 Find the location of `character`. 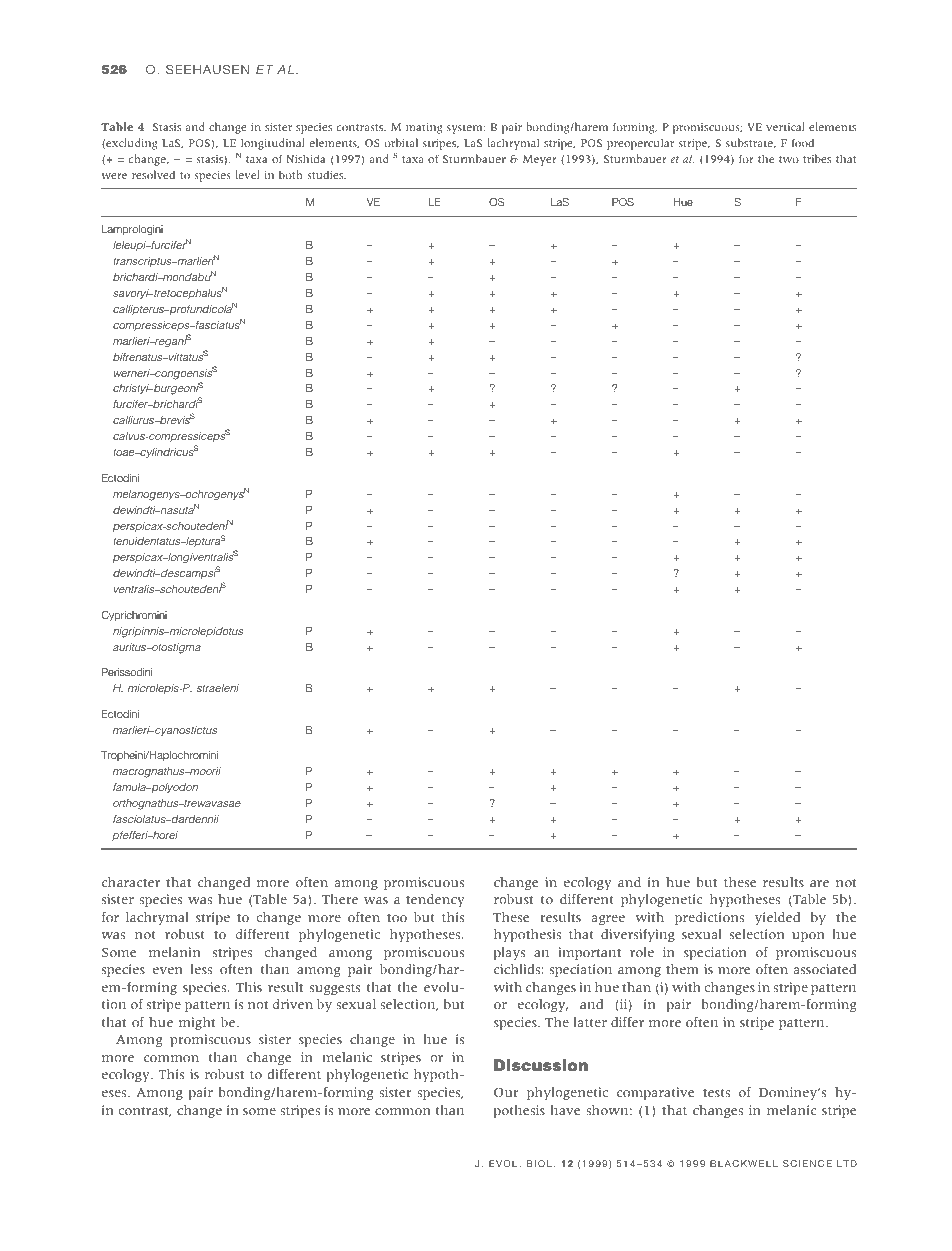

character is located at coordinates (131, 882).
